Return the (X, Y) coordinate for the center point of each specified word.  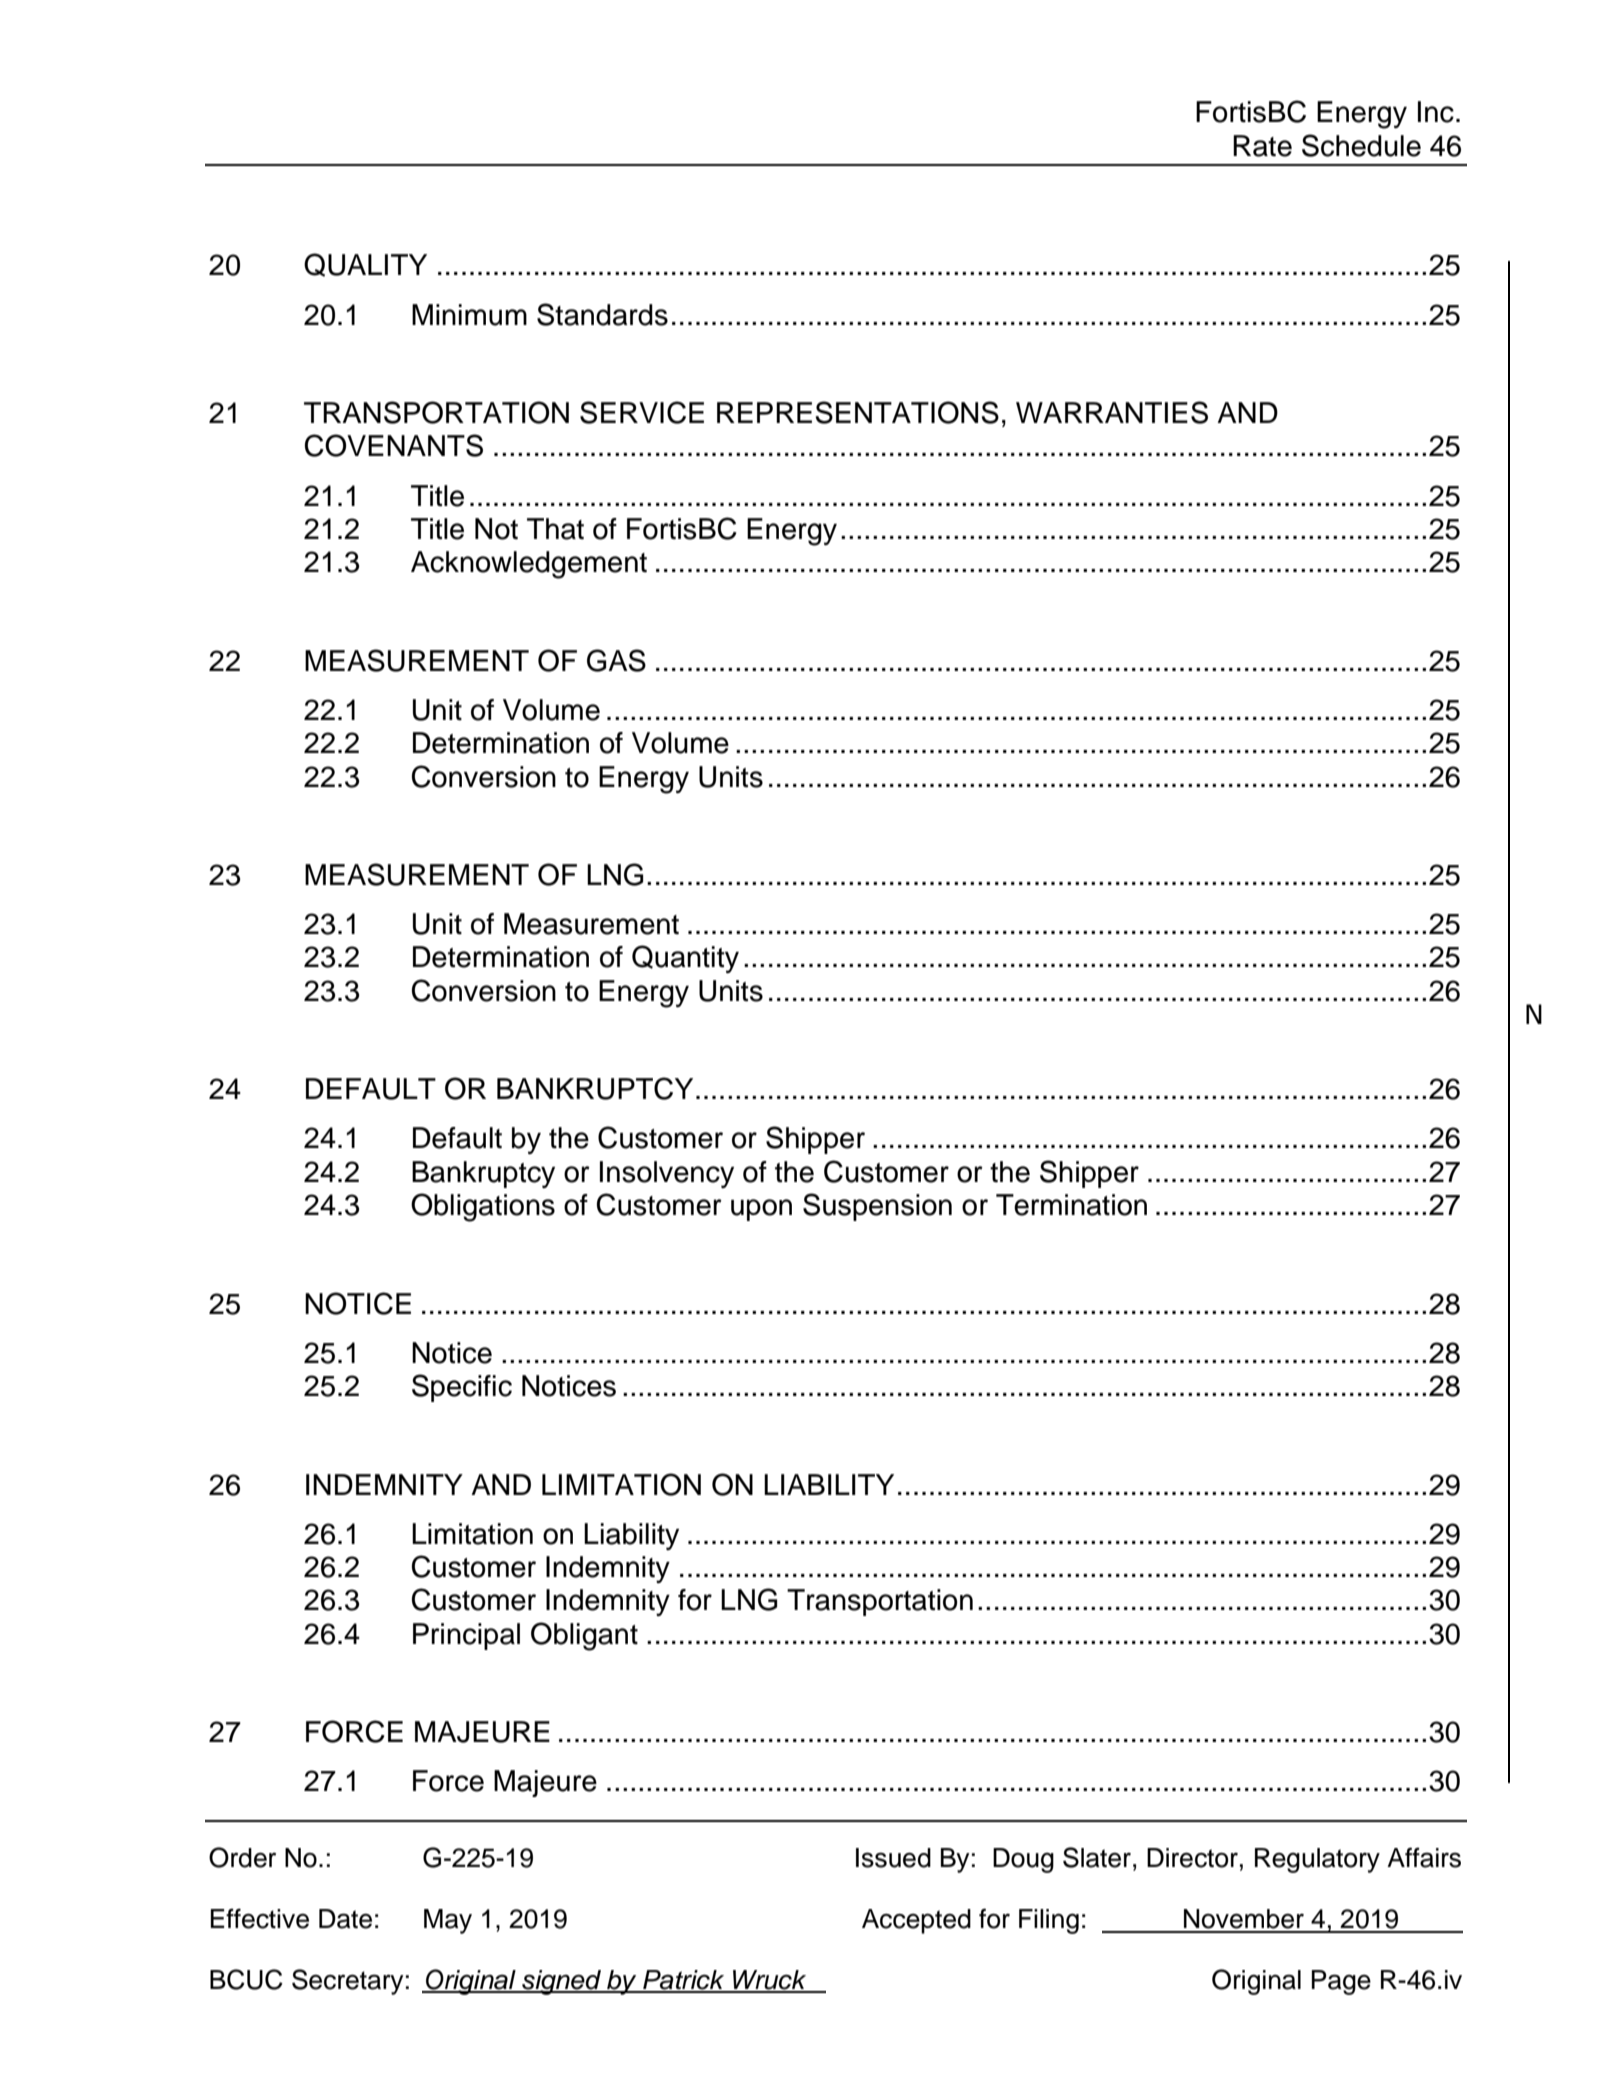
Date (345, 1919)
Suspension (877, 1207)
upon (761, 1210)
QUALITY (365, 265)
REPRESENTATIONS (858, 412)
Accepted (916, 1921)
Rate (1262, 146)
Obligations (483, 1207)
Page (1341, 1982)
